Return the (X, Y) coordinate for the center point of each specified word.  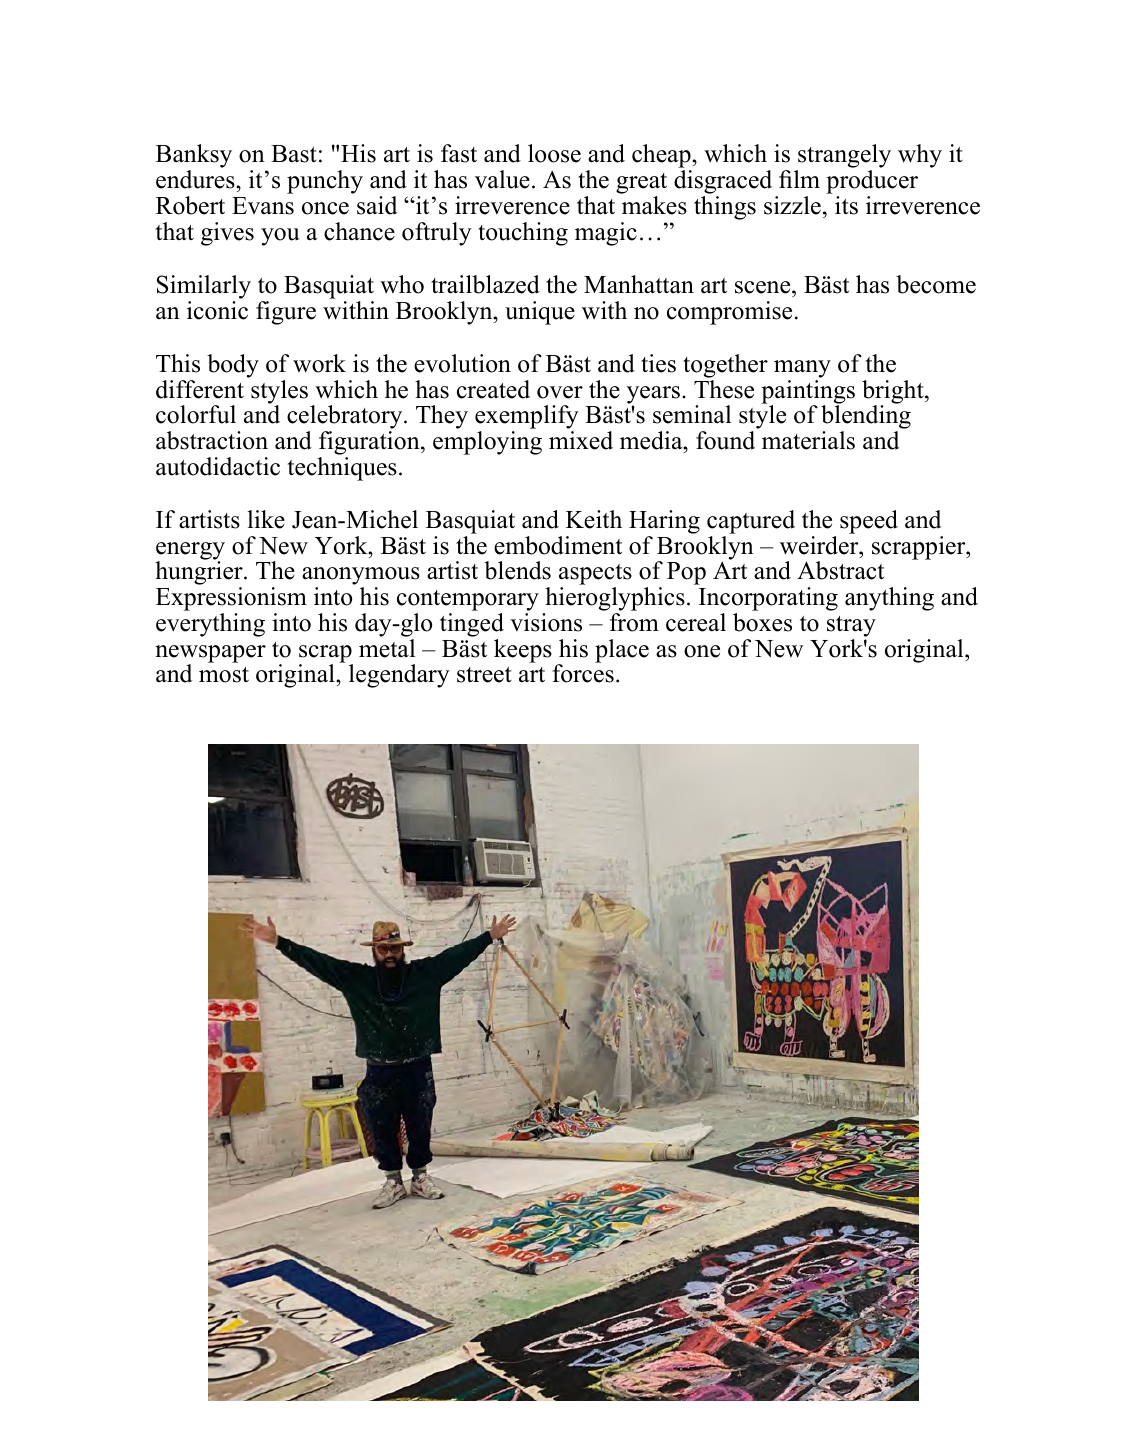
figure (286, 313)
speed (869, 522)
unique (540, 313)
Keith (594, 519)
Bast (294, 154)
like (266, 519)
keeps (523, 651)
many (802, 369)
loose (554, 153)
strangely (843, 157)
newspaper (210, 655)
